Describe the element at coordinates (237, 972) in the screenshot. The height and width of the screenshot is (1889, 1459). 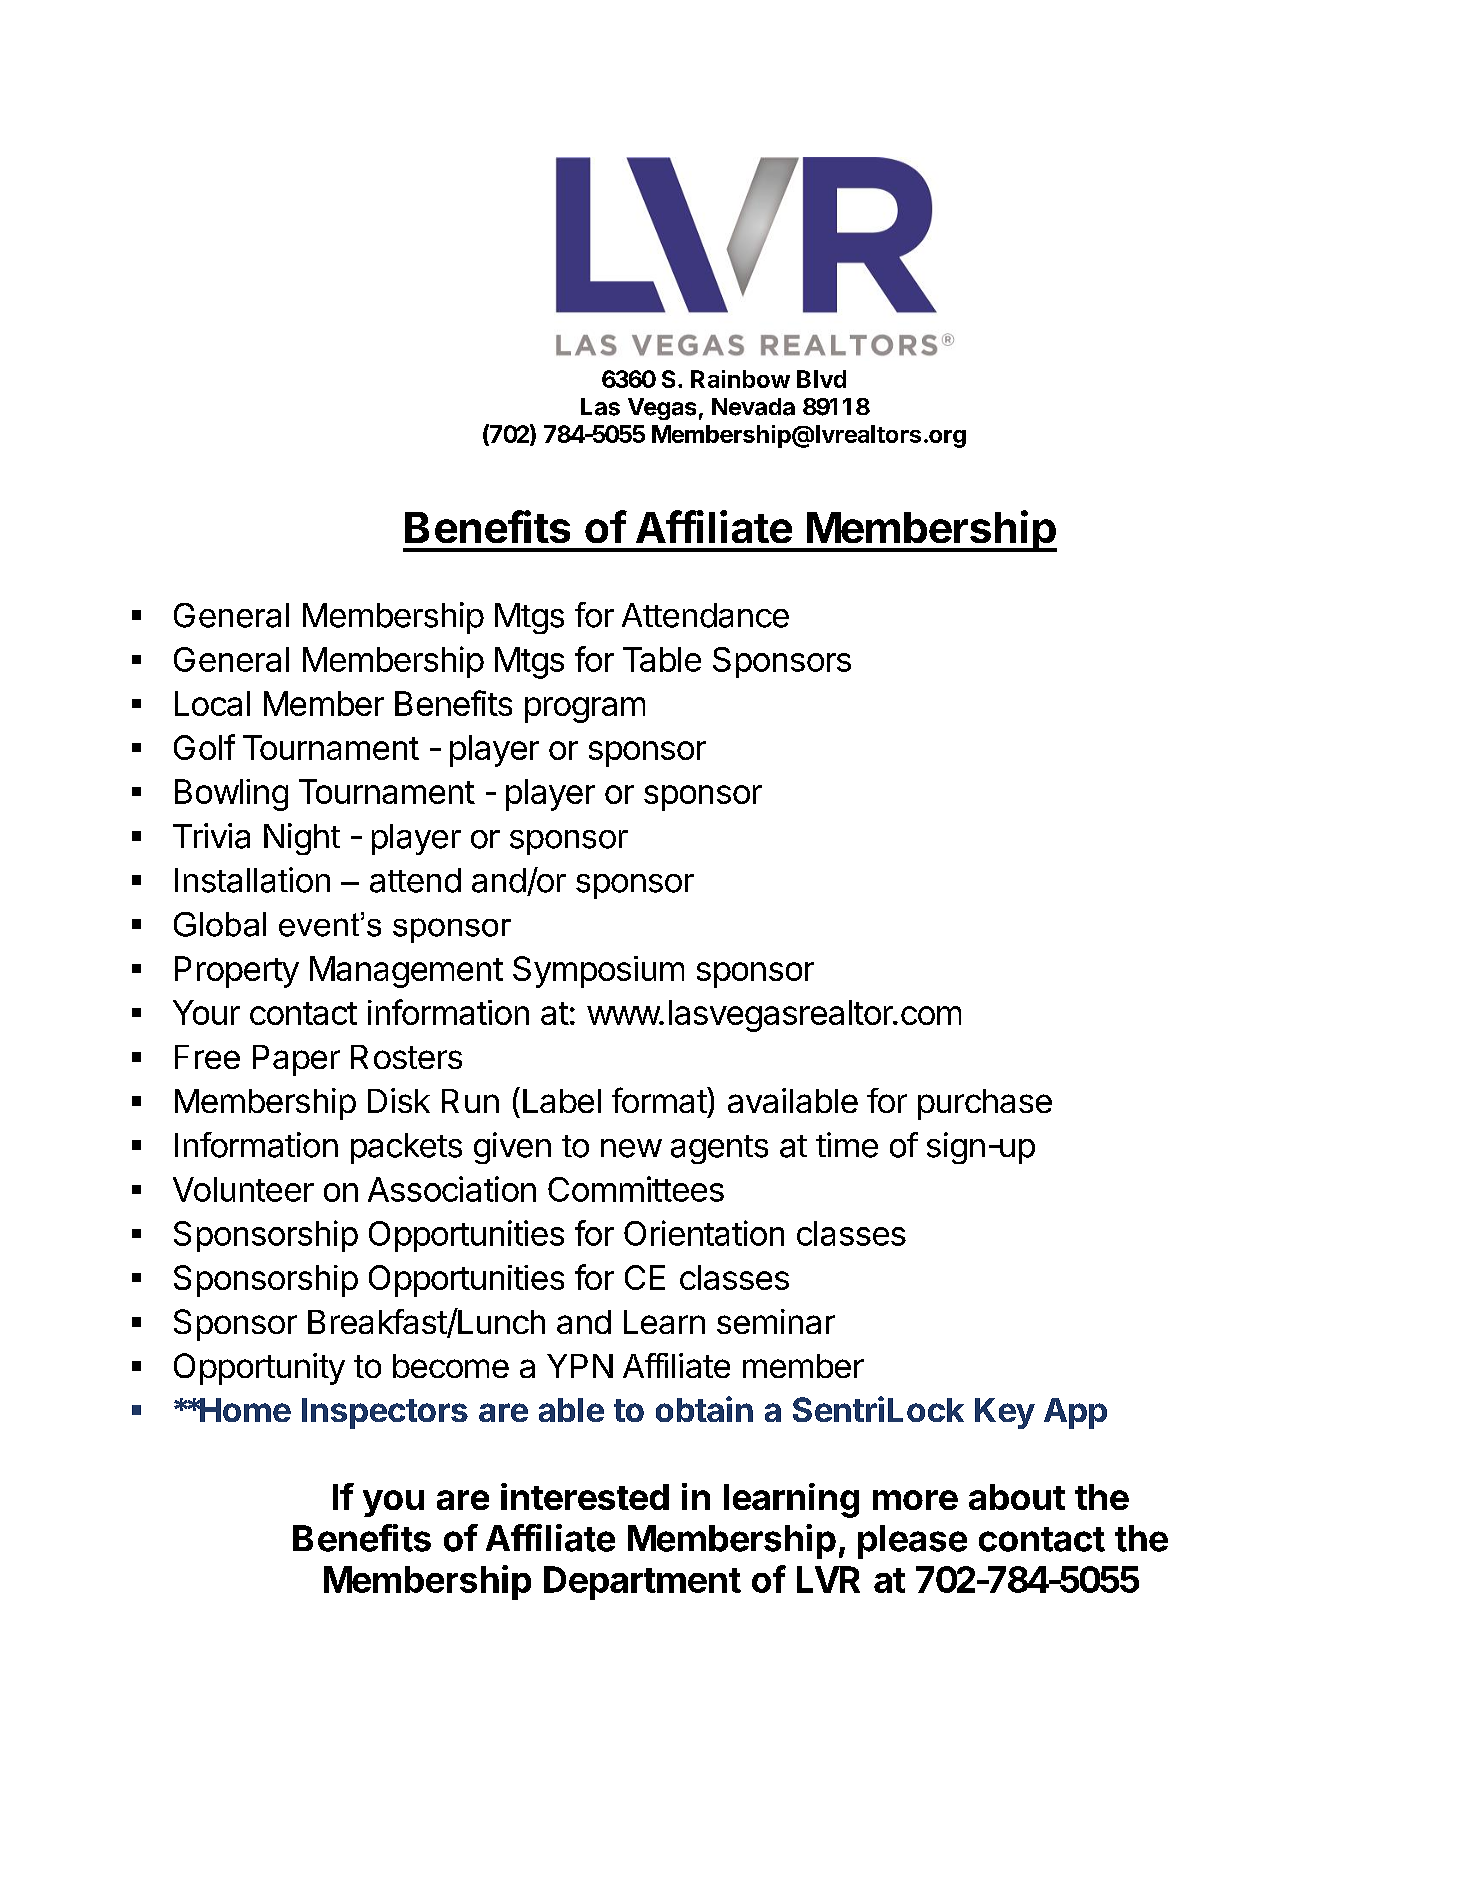
I see `Property` at that location.
